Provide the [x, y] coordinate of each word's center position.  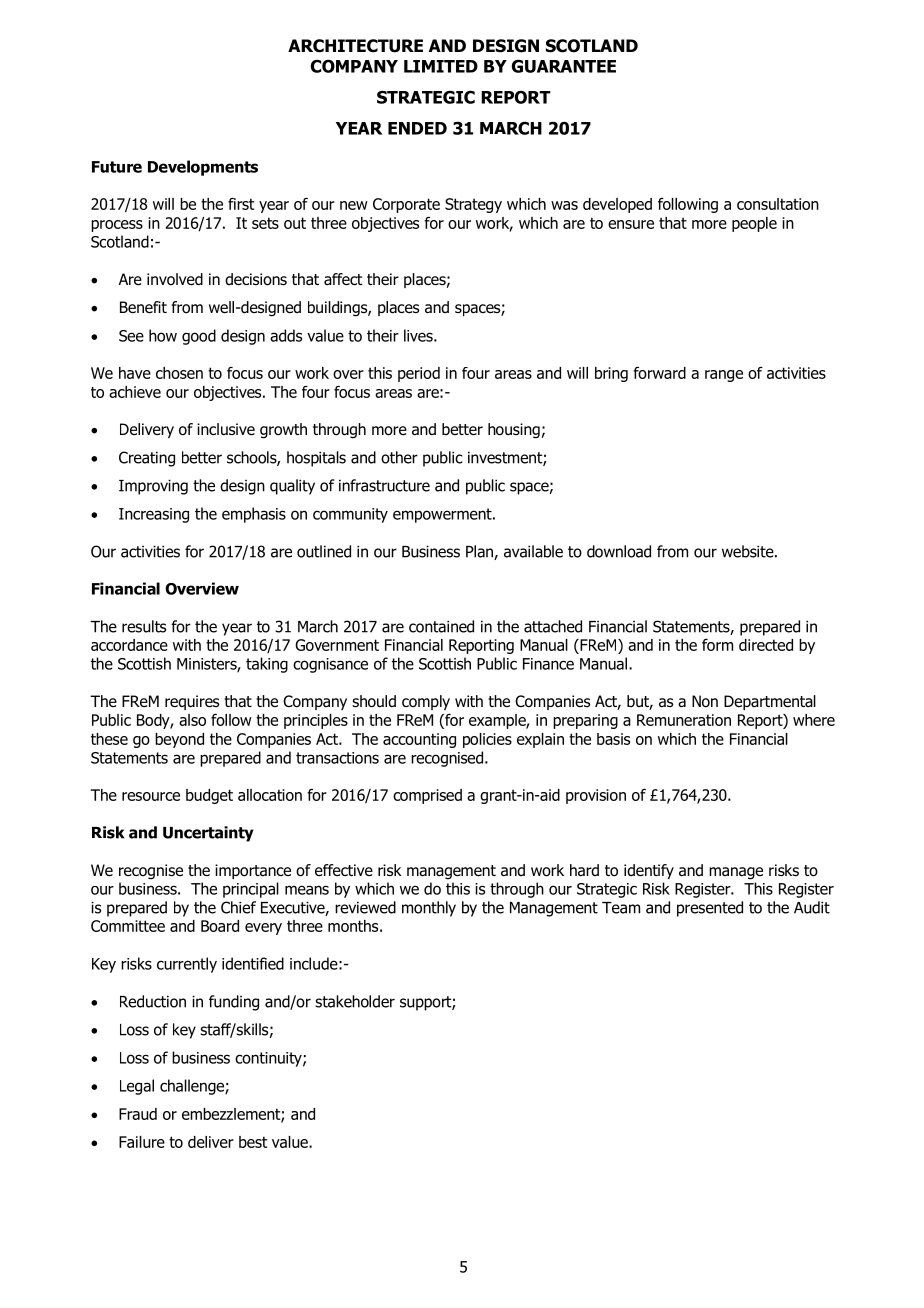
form [717, 645]
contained [441, 626]
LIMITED [441, 66]
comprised [427, 796]
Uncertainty [208, 834]
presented [710, 909]
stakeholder [355, 1001]
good [199, 337]
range [724, 376]
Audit [812, 907]
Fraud [138, 1114]
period [419, 374]
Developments [203, 168]
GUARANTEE [564, 66]
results [144, 626]
